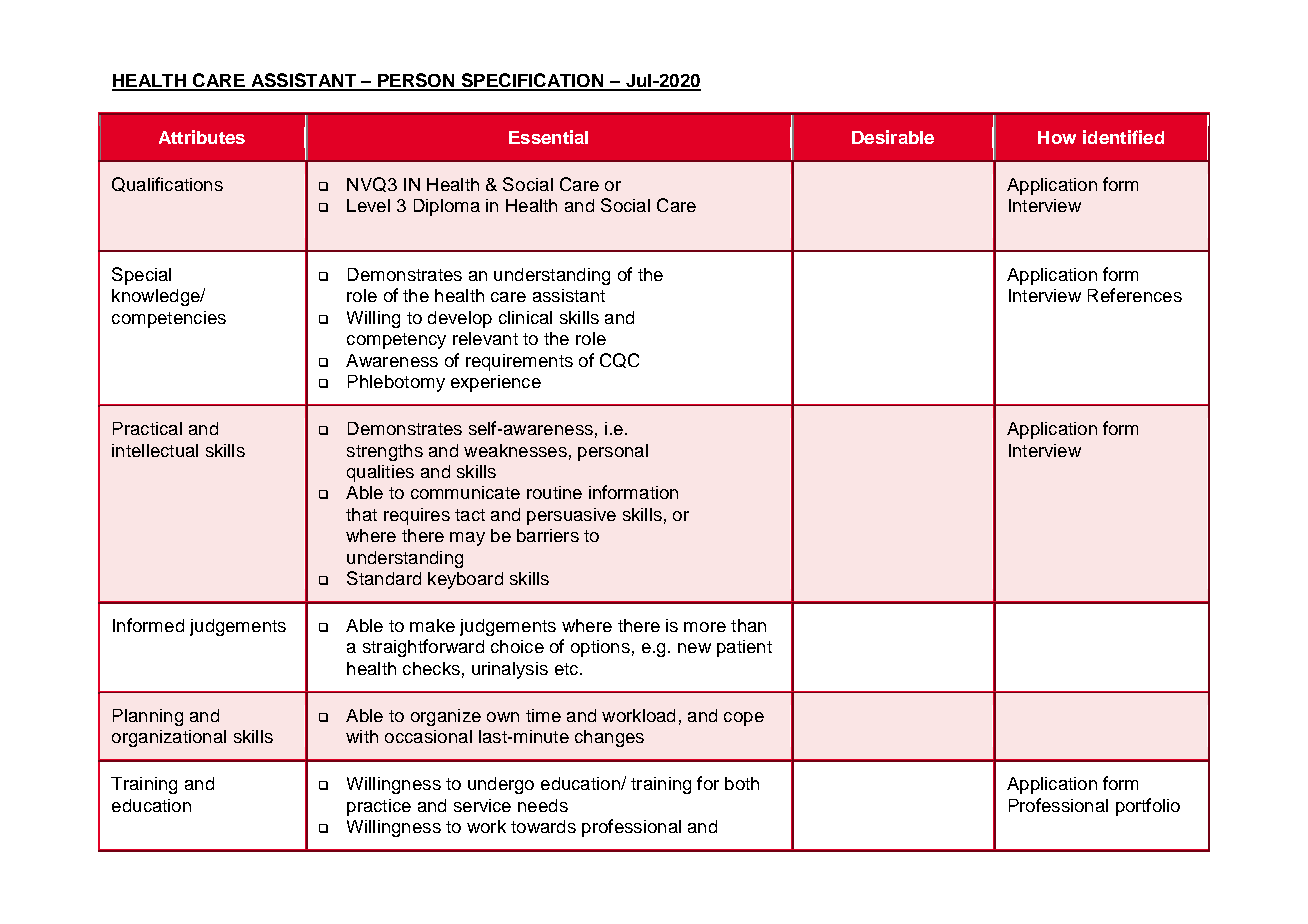  What do you see at coordinates (543, 805) in the image?
I see `needs` at bounding box center [543, 805].
